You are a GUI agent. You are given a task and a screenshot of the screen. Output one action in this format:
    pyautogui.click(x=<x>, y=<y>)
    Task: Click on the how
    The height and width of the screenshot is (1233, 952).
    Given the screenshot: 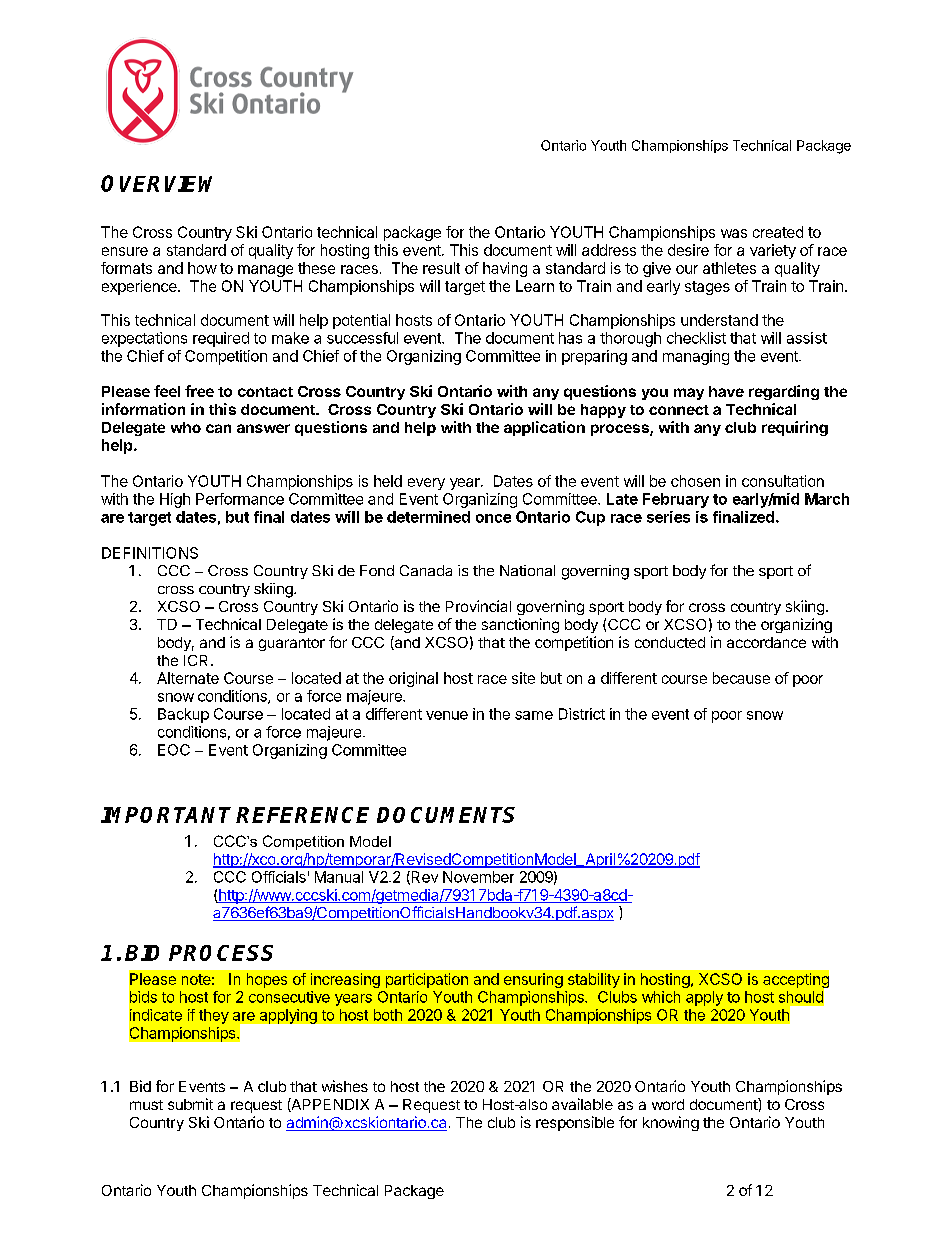 What is the action you would take?
    pyautogui.click(x=202, y=268)
